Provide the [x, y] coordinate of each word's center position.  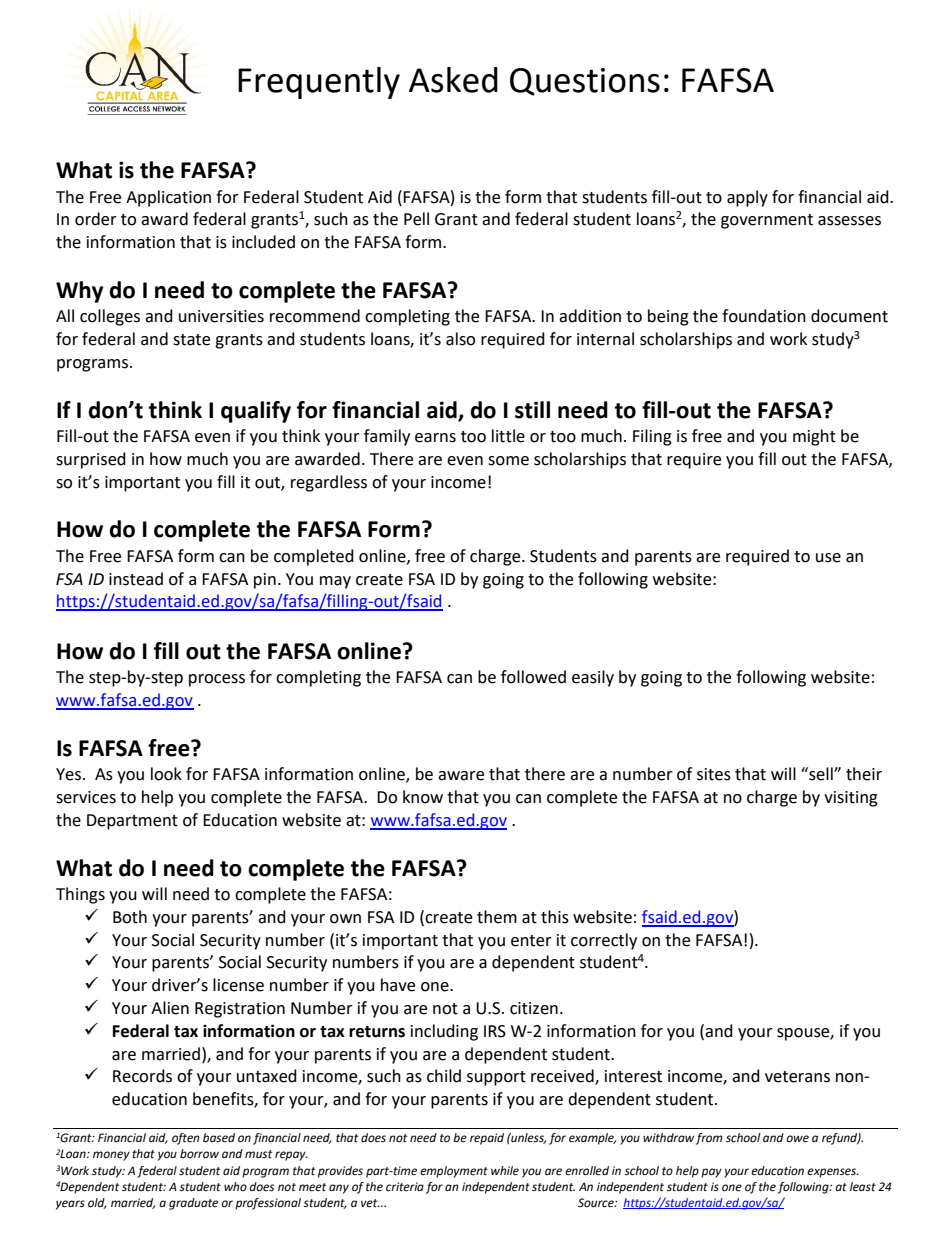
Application [168, 198]
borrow [199, 1154]
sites [714, 774]
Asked [453, 80]
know [423, 797]
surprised [91, 460]
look [166, 774]
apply [747, 198]
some [508, 461]
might [814, 437]
